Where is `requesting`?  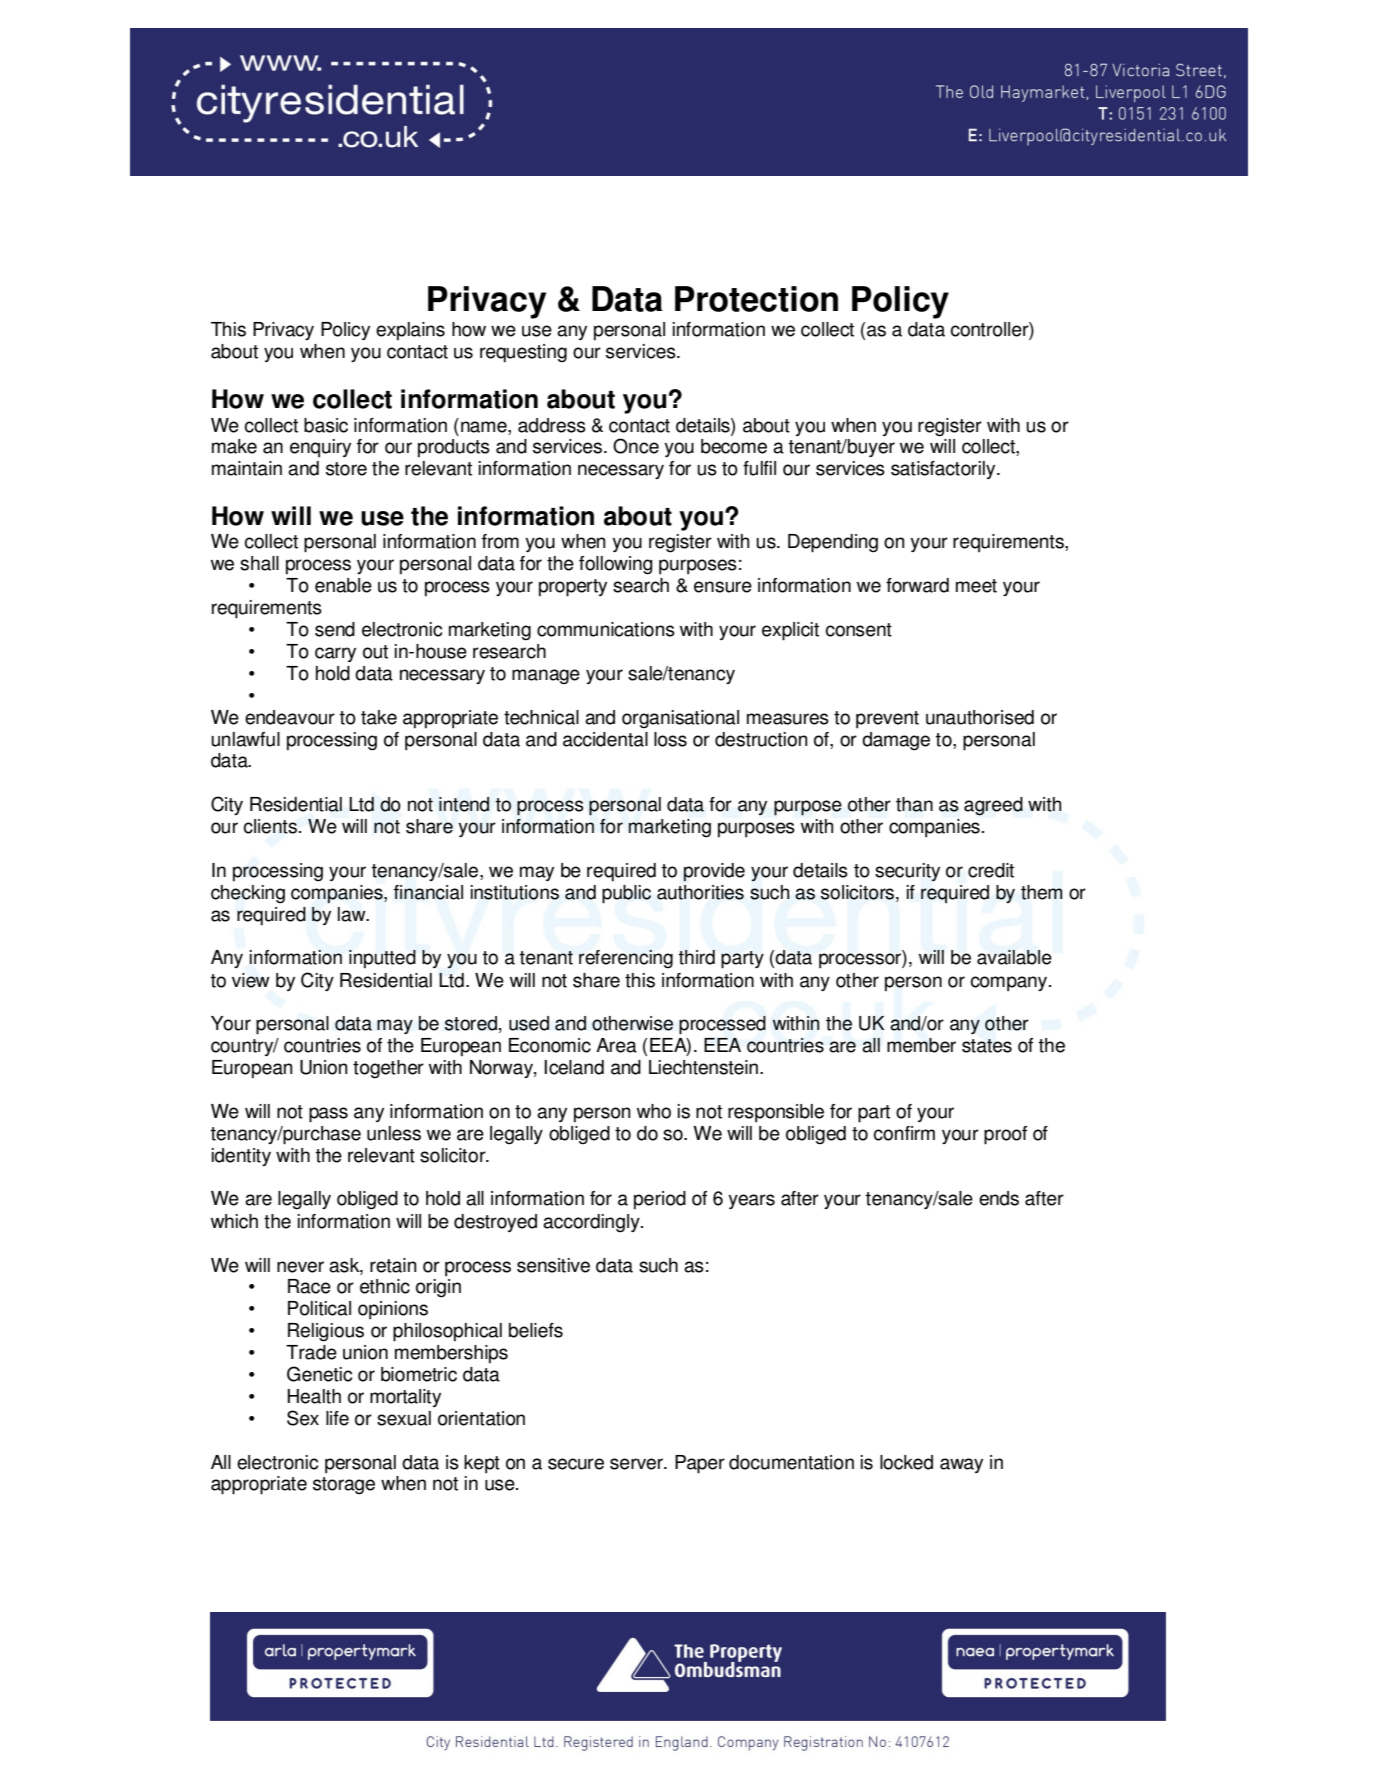 requesting is located at coordinates (523, 353).
